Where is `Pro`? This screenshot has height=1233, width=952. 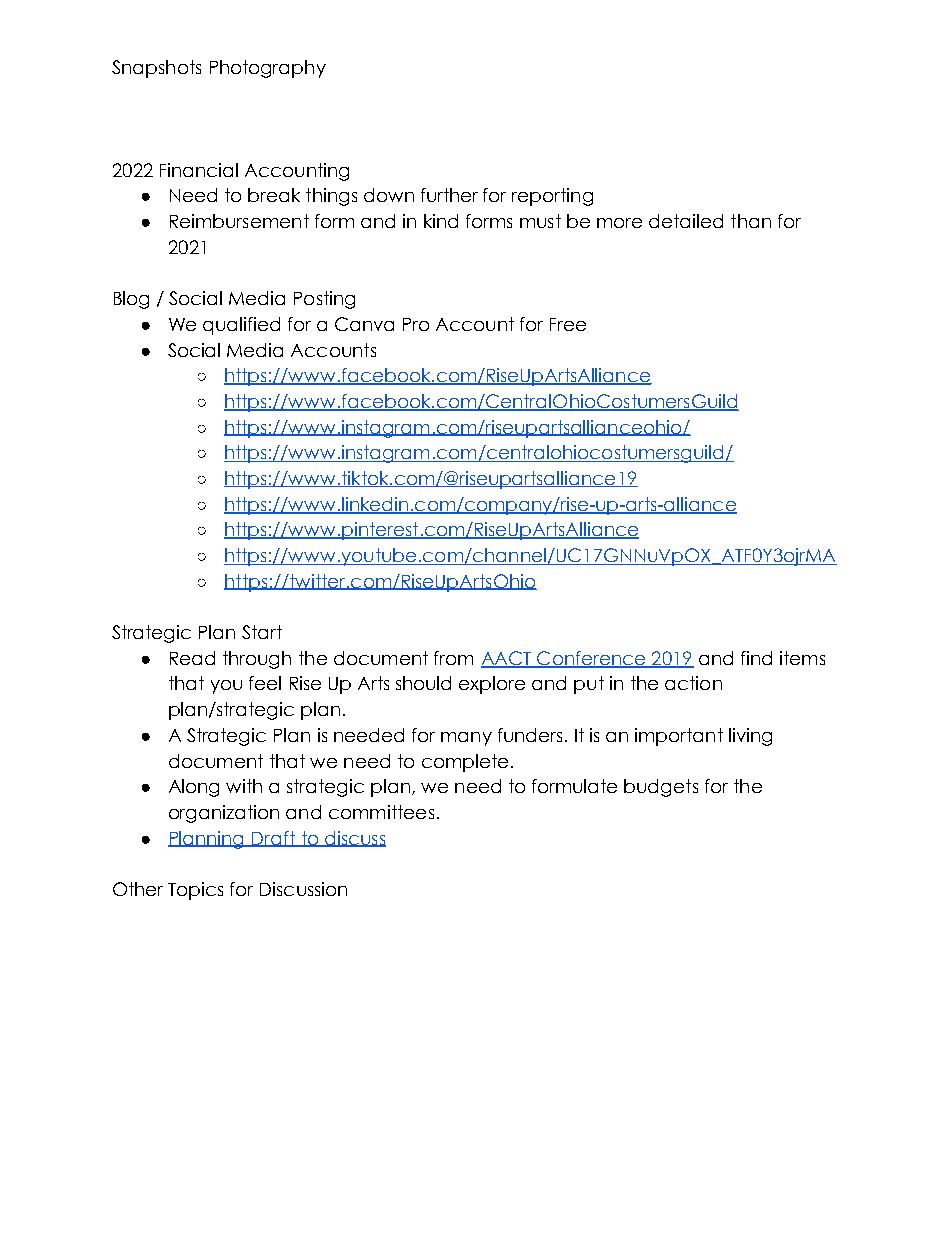
Pro is located at coordinates (416, 324).
